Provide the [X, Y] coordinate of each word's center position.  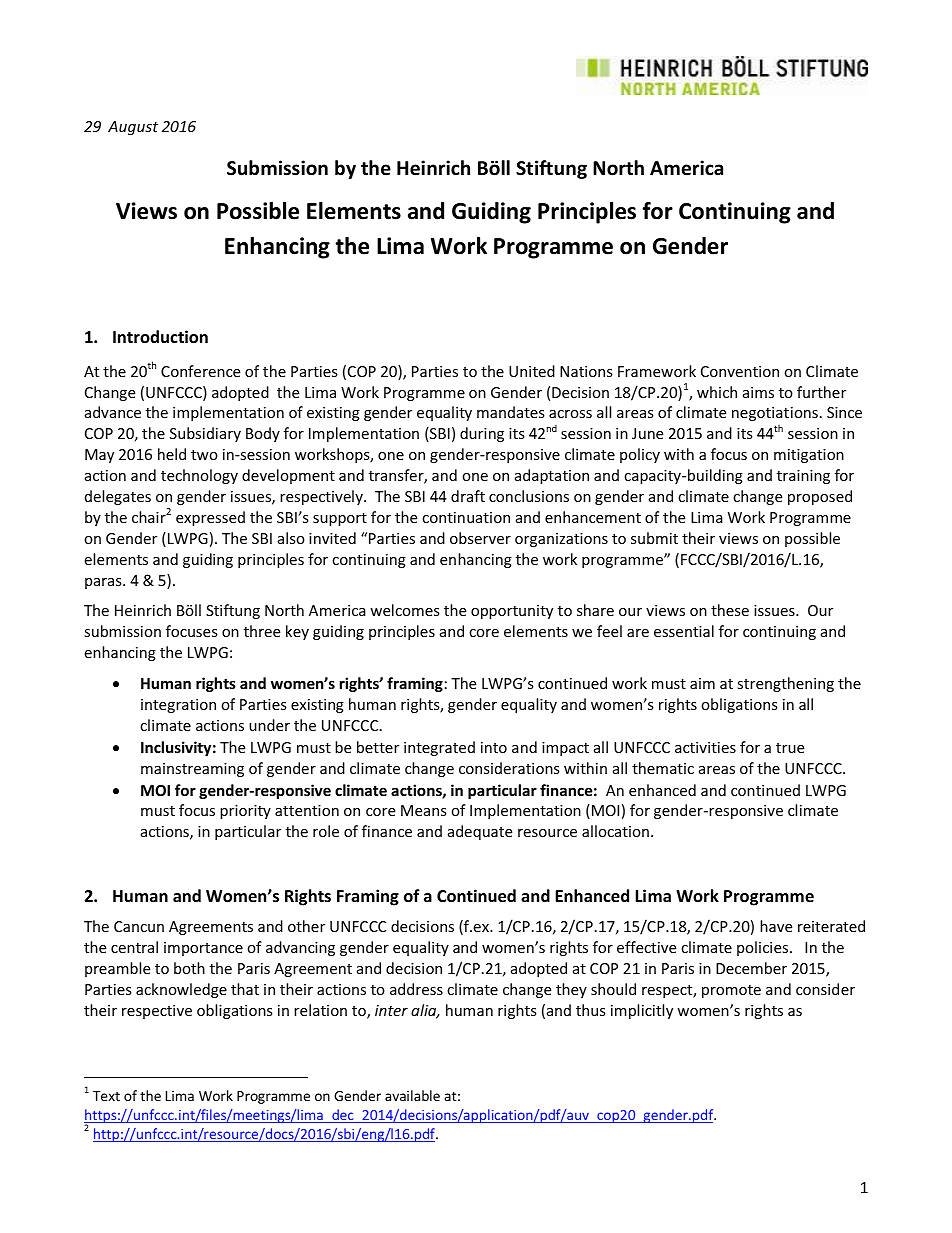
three [262, 631]
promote [731, 991]
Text [106, 1096]
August [133, 128]
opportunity [512, 612]
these [730, 610]
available [412, 1095]
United [532, 371]
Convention [740, 371]
